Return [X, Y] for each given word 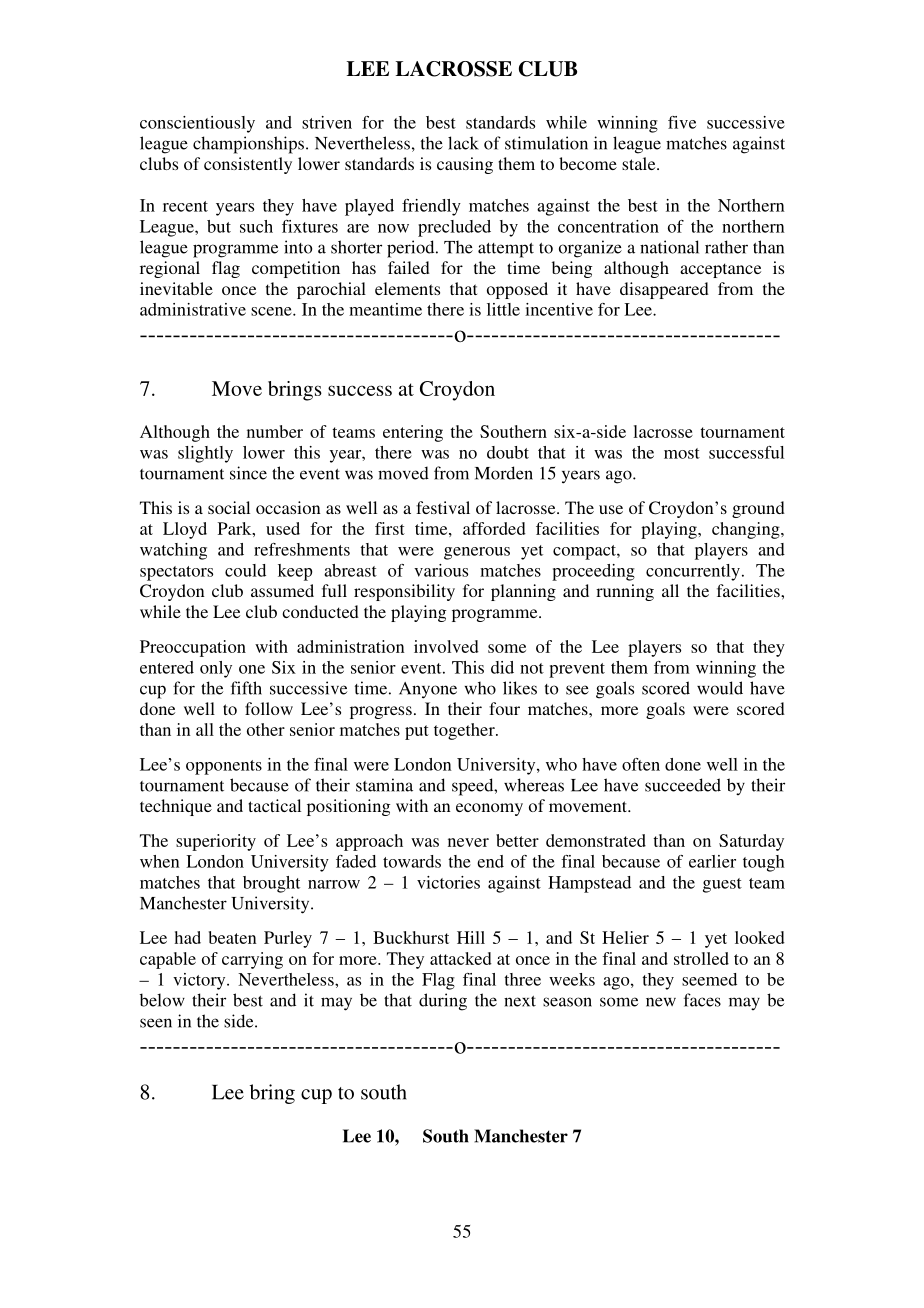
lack [463, 143]
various [441, 570]
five [682, 122]
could [245, 570]
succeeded [683, 785]
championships [250, 145]
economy [489, 809]
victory [200, 981]
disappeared [664, 290]
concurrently [693, 572]
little [503, 309]
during [443, 1002]
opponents [224, 767]
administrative [193, 309]
